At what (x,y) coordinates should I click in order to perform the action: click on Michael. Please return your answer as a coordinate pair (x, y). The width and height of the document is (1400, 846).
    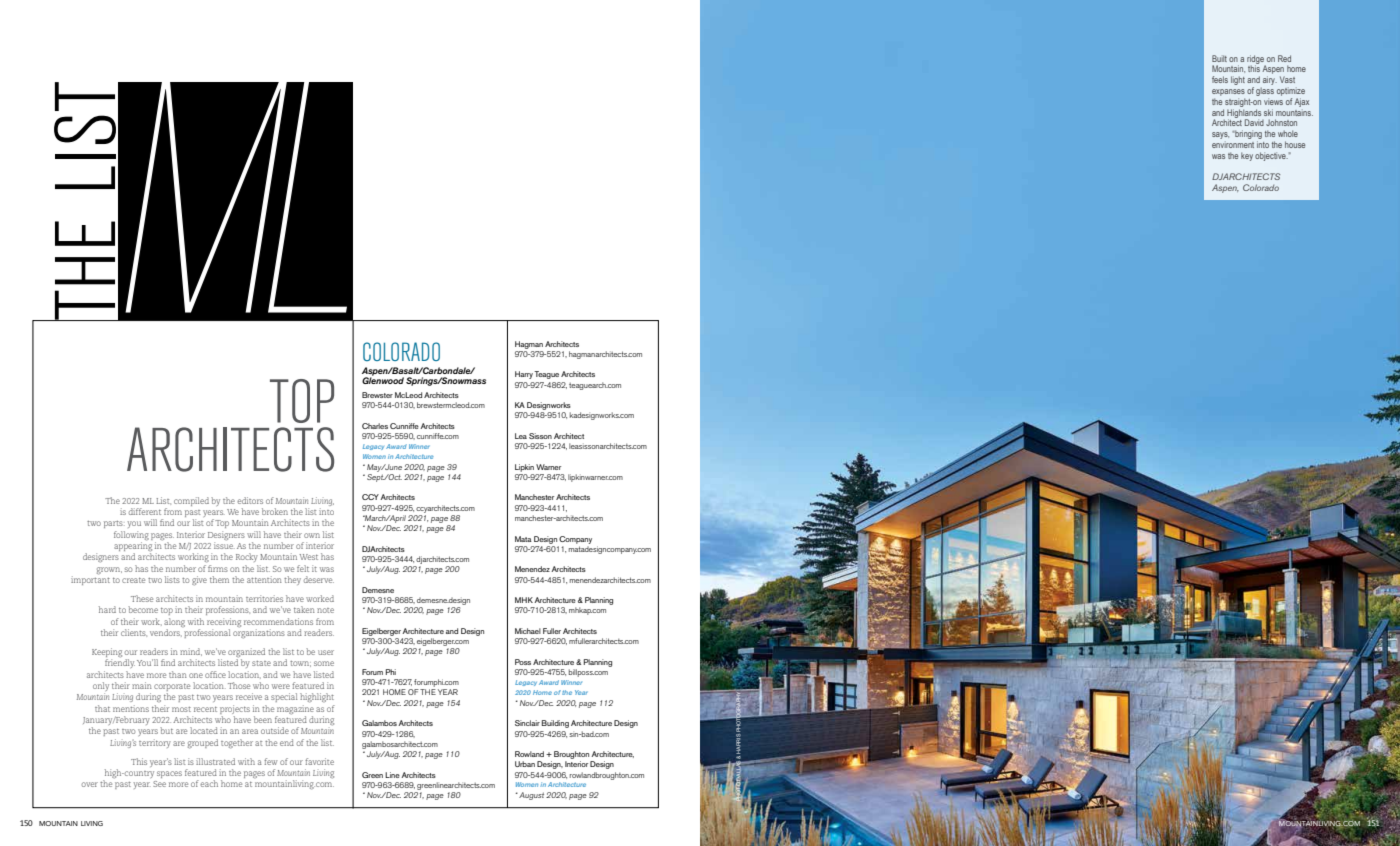
    Looking at the image, I should click on (528, 631).
